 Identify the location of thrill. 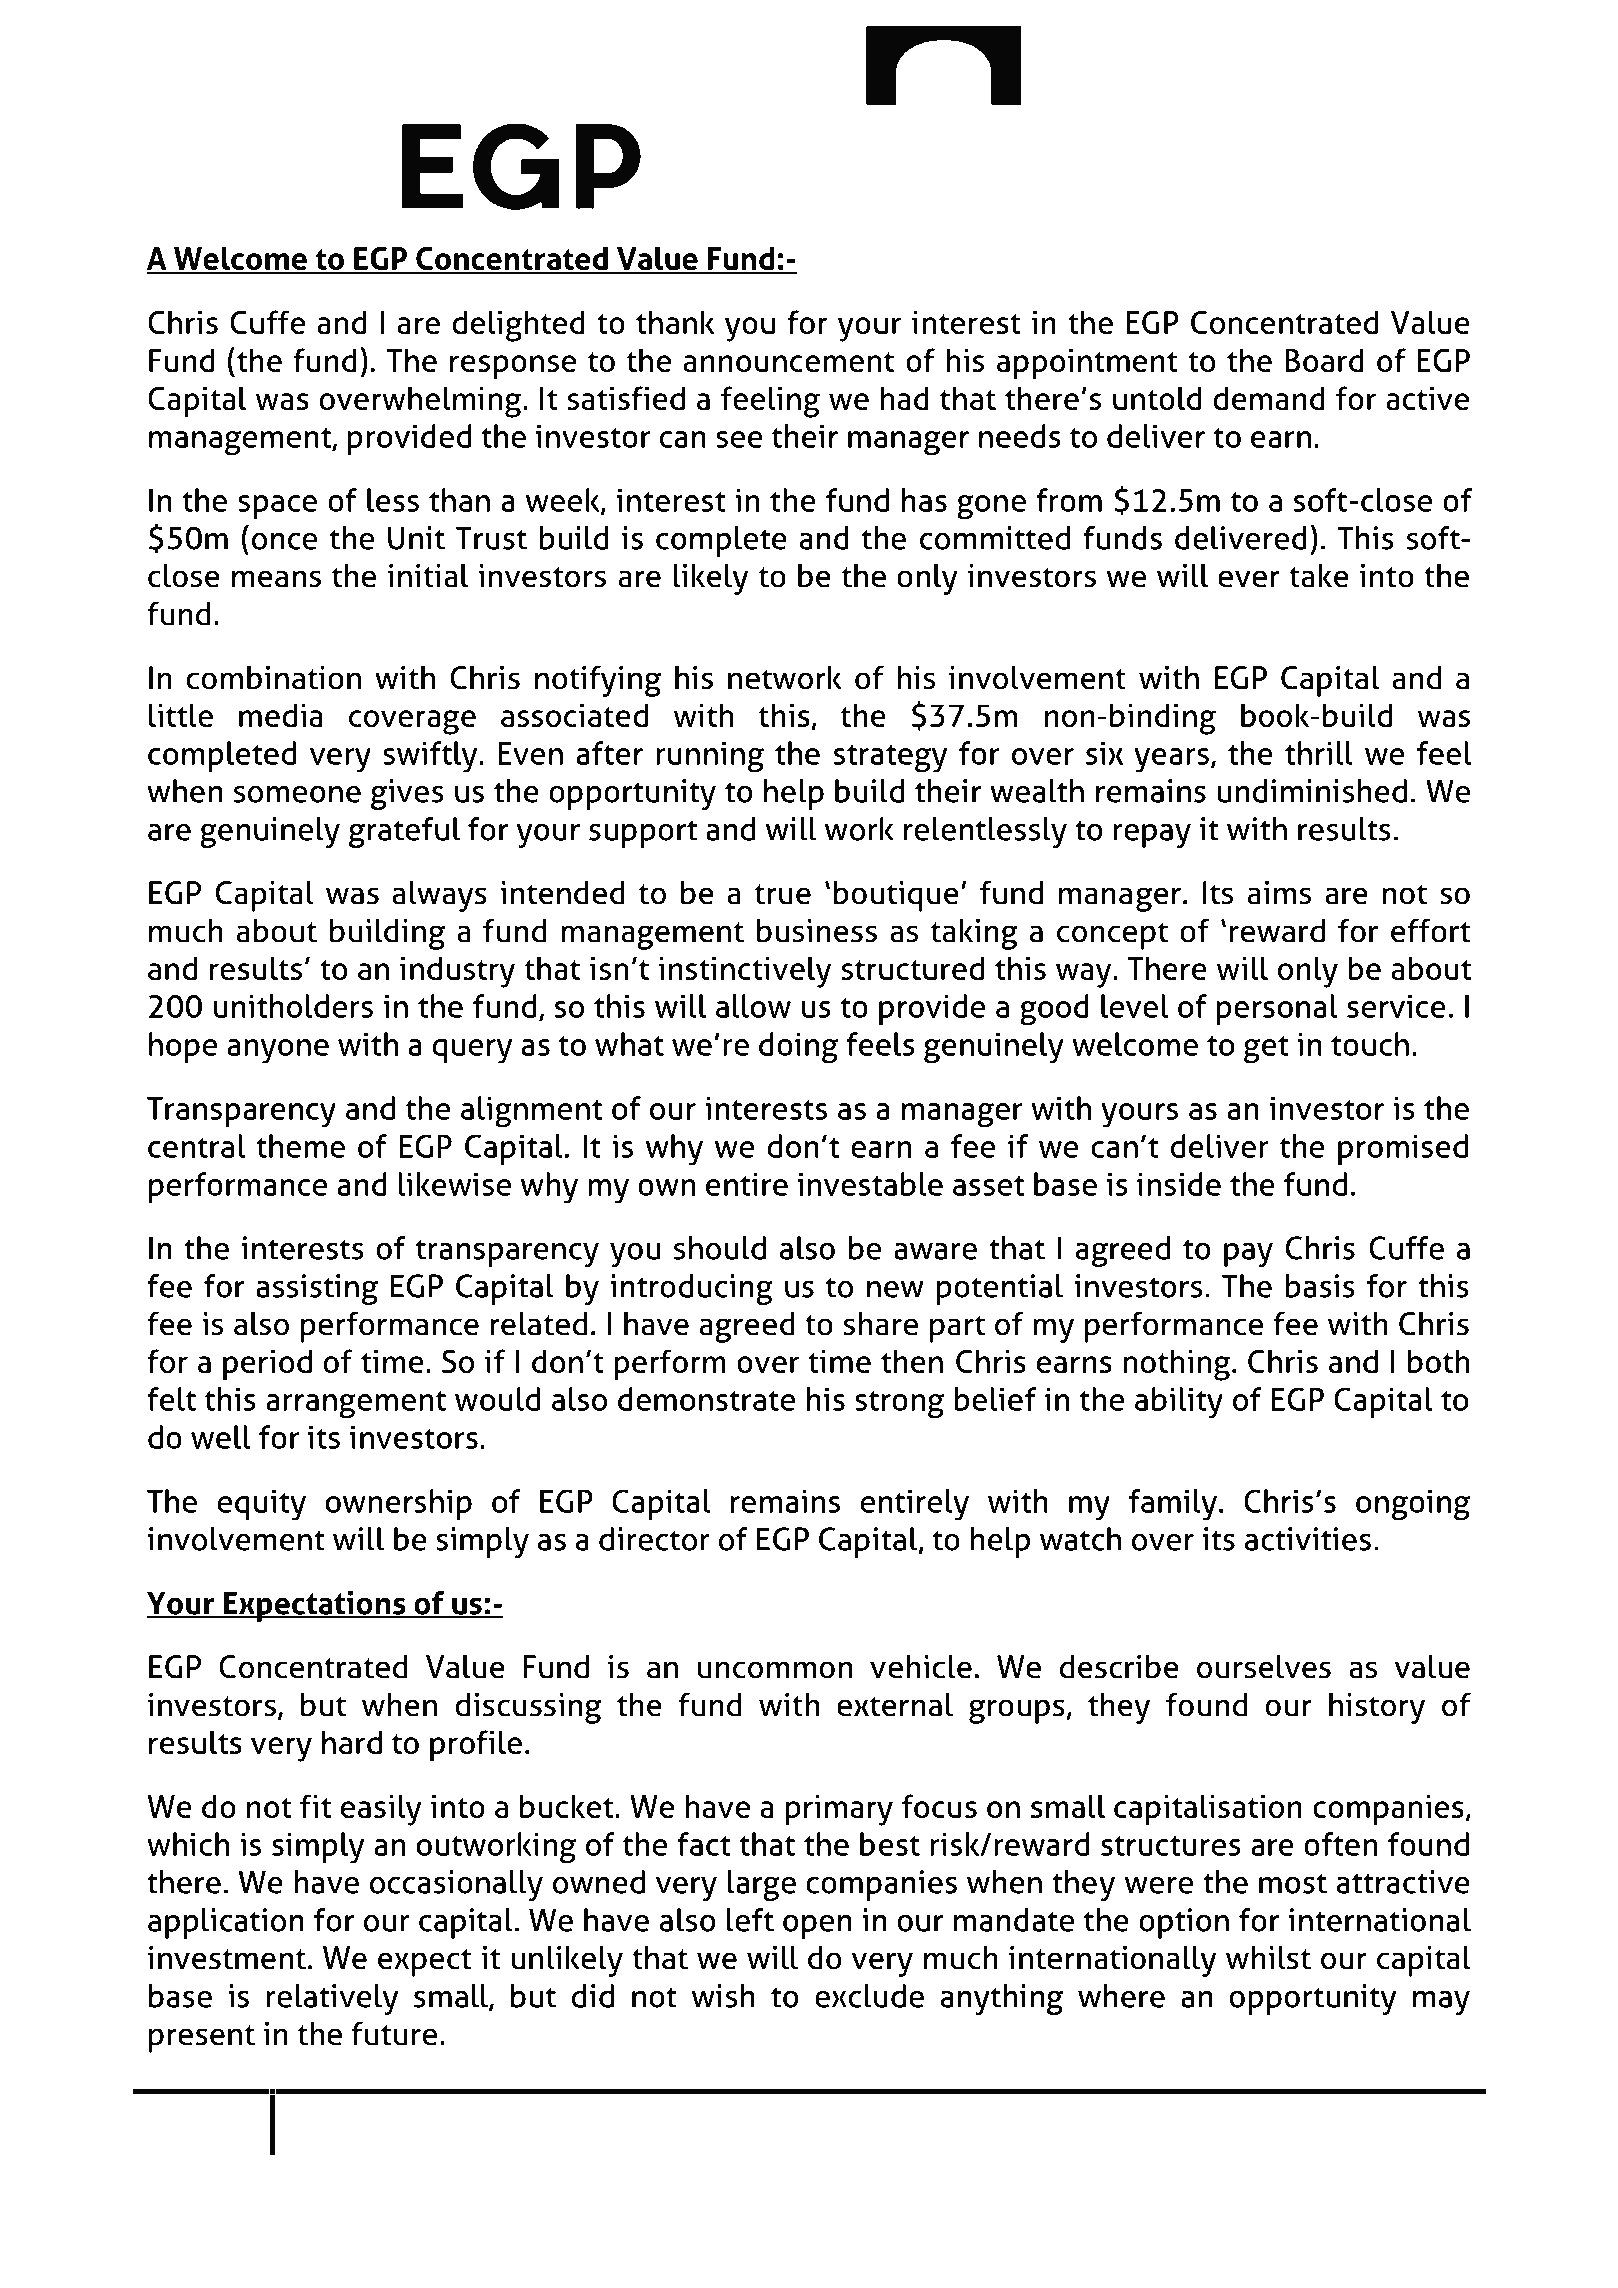
(1319, 753).
